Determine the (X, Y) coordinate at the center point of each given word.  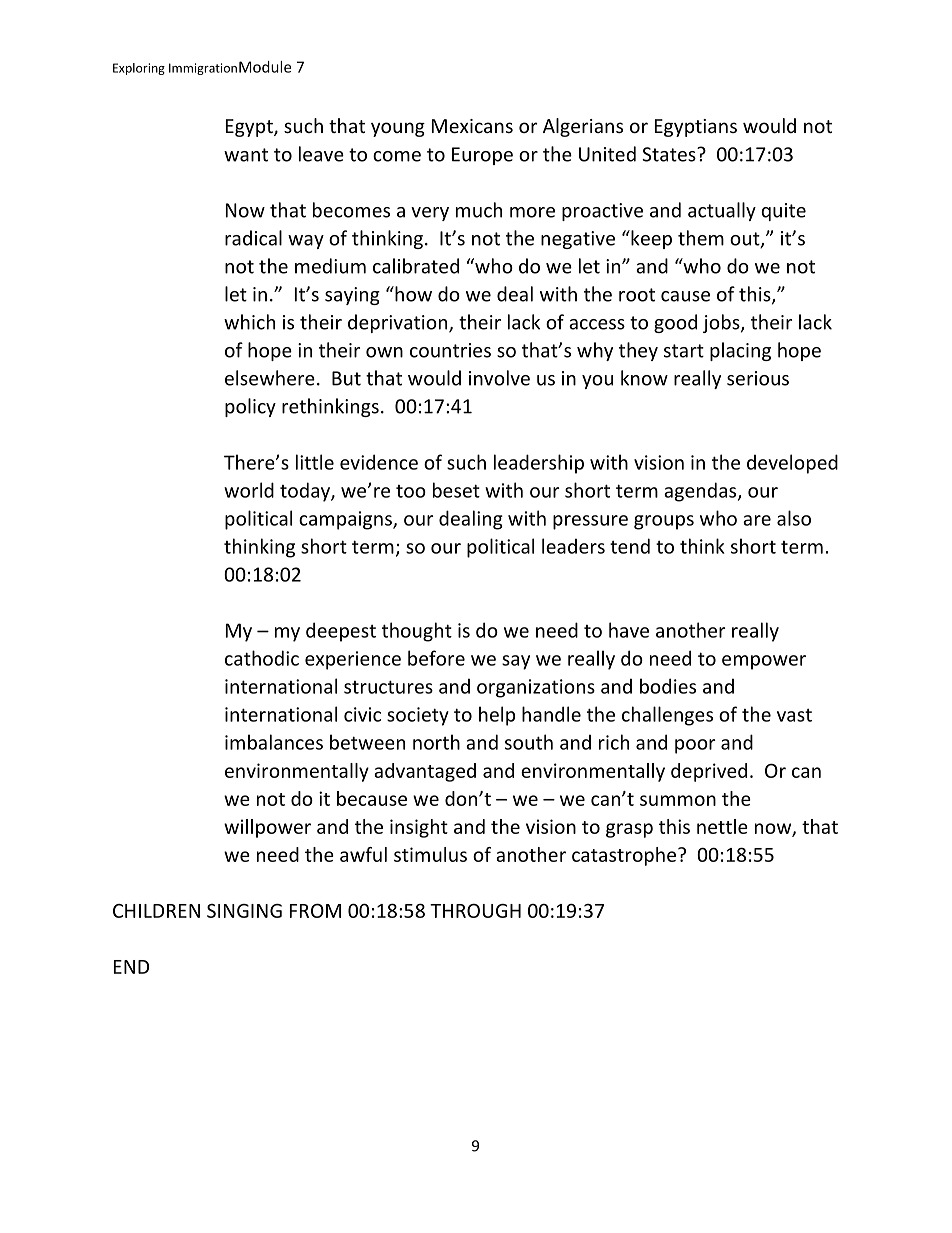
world (249, 490)
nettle (722, 826)
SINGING (244, 911)
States (670, 154)
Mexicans (472, 126)
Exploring (139, 69)
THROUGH (475, 911)
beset (456, 490)
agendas (701, 492)
